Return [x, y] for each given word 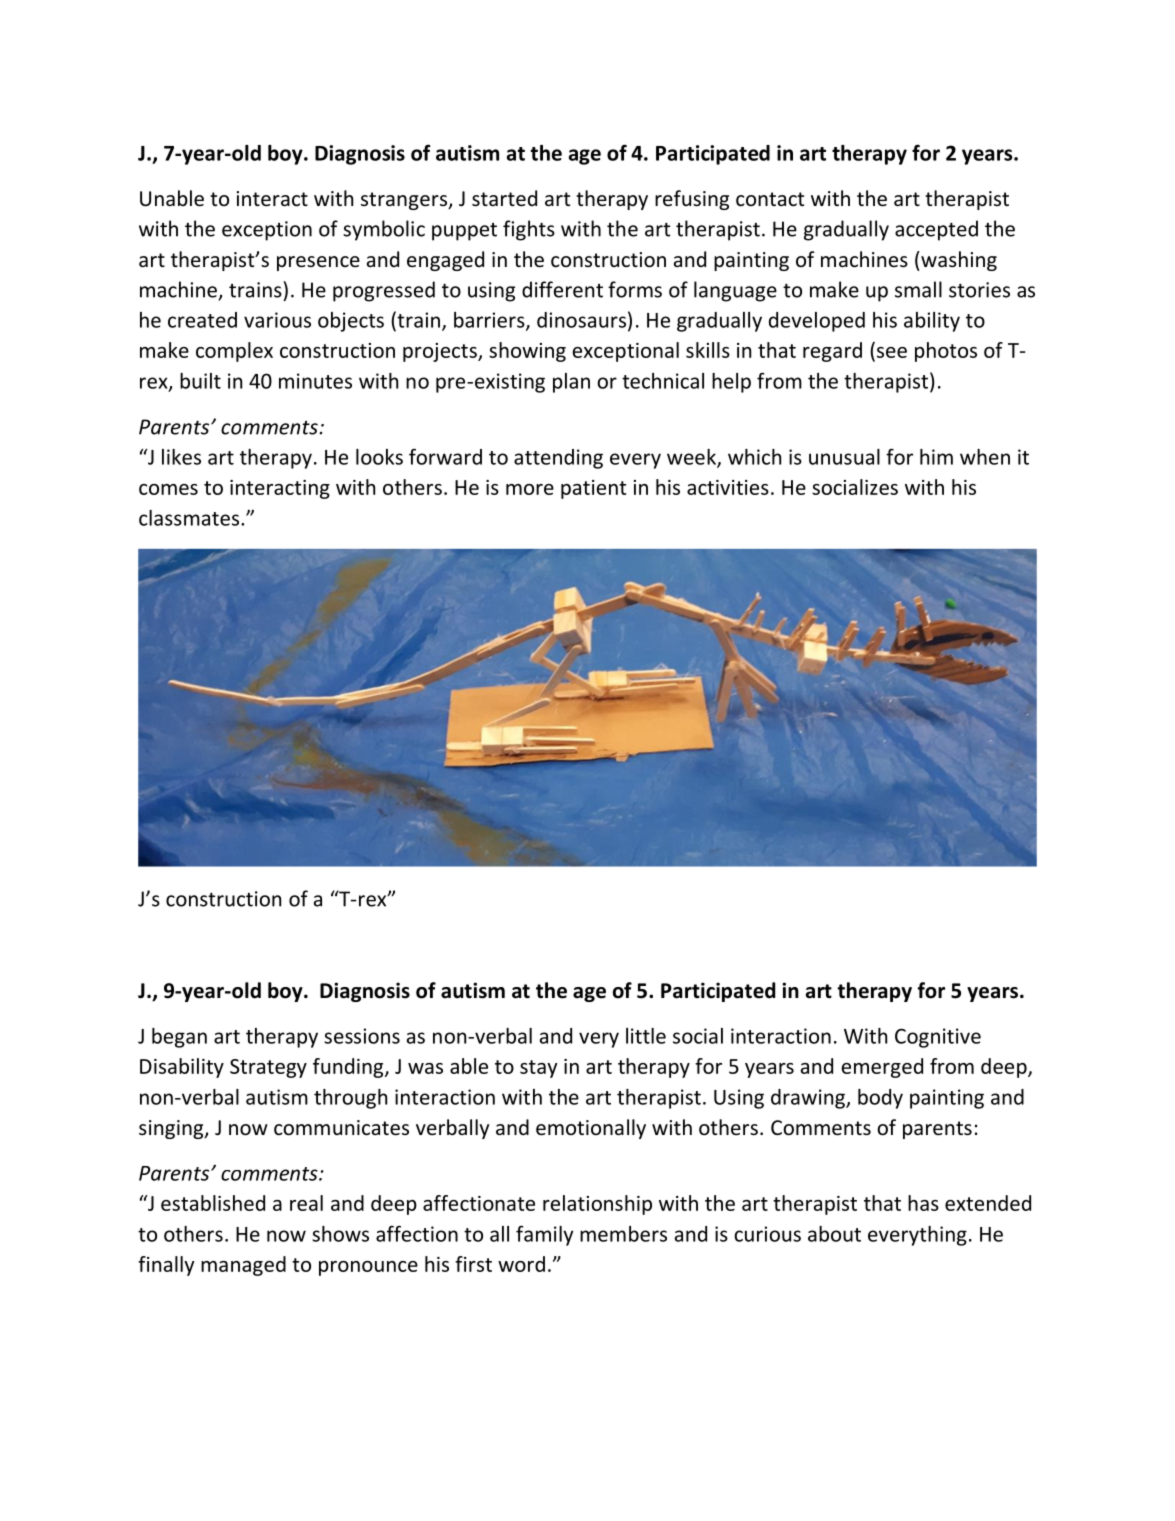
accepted [936, 230]
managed [243, 1266]
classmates [189, 518]
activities [728, 487]
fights [529, 230]
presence [318, 263]
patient [593, 489]
